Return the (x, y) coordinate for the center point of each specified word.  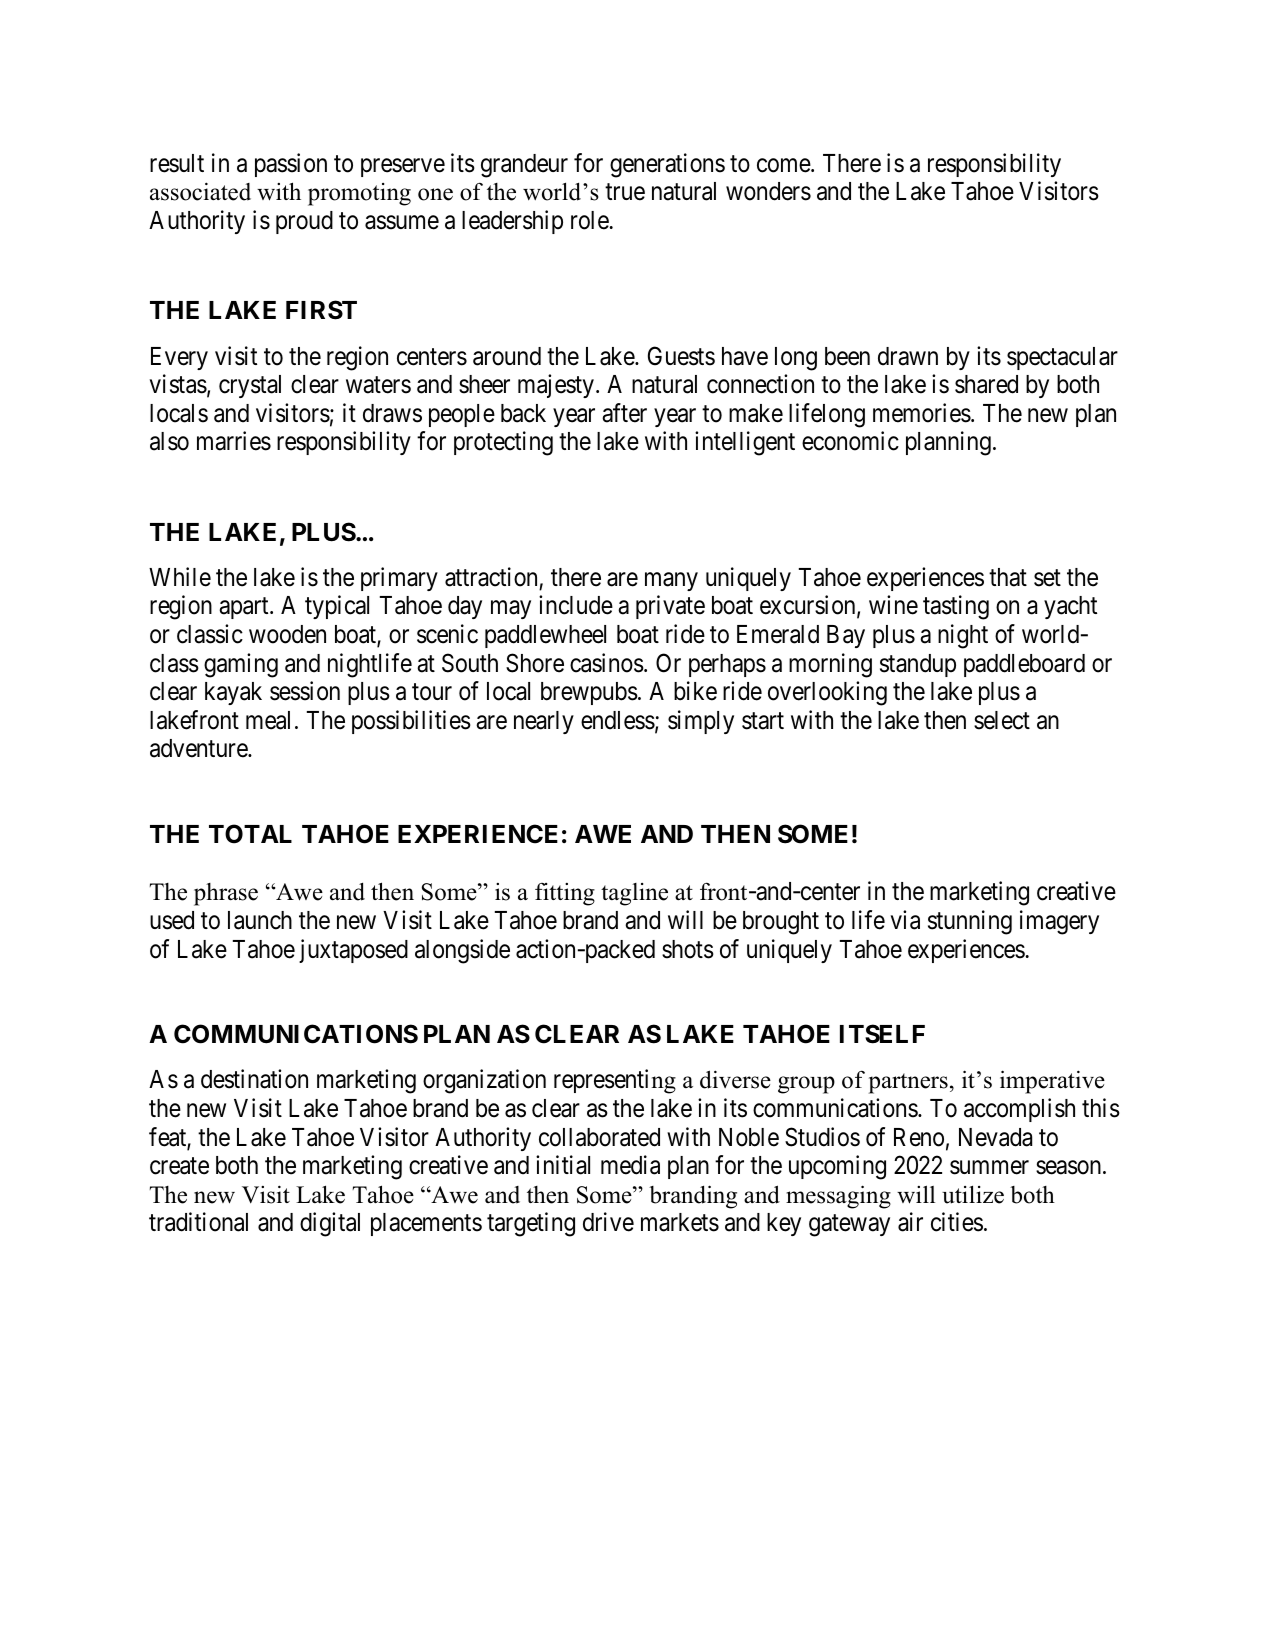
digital (330, 1225)
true (625, 192)
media (630, 1165)
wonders (768, 191)
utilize (973, 1194)
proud (304, 222)
